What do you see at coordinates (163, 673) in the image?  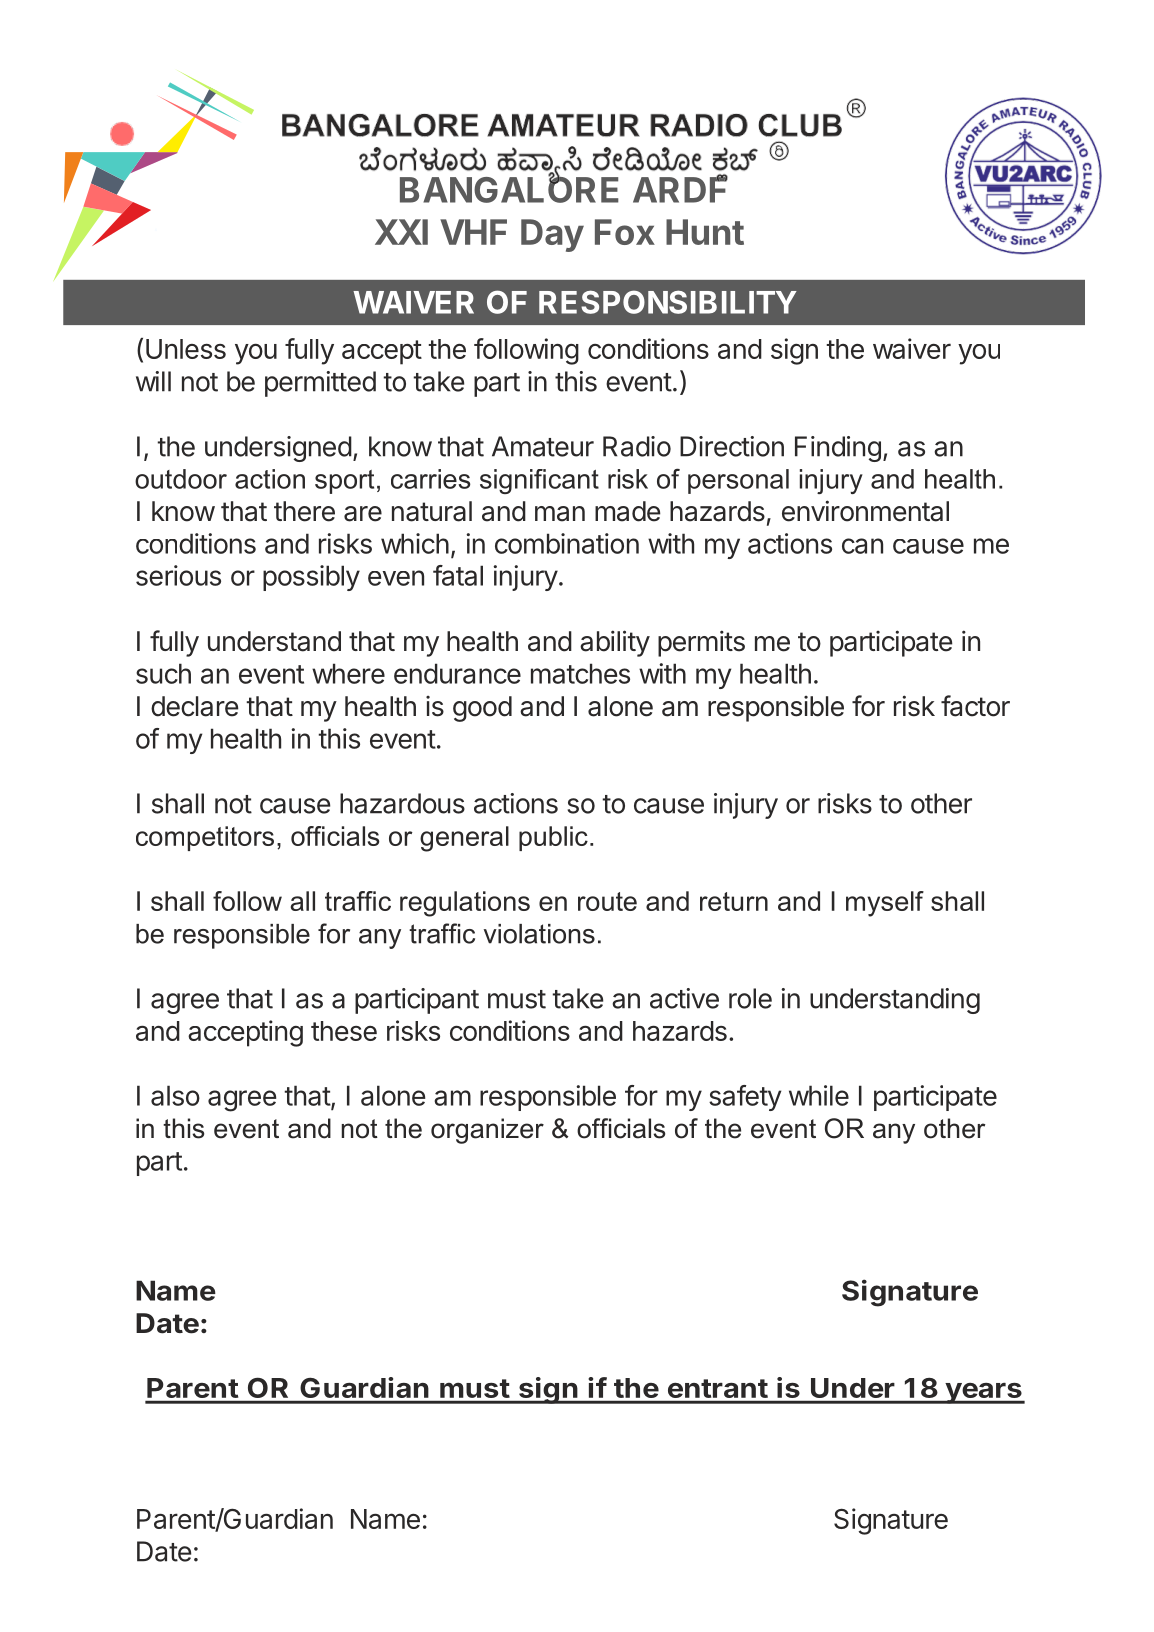 I see `such` at bounding box center [163, 673].
